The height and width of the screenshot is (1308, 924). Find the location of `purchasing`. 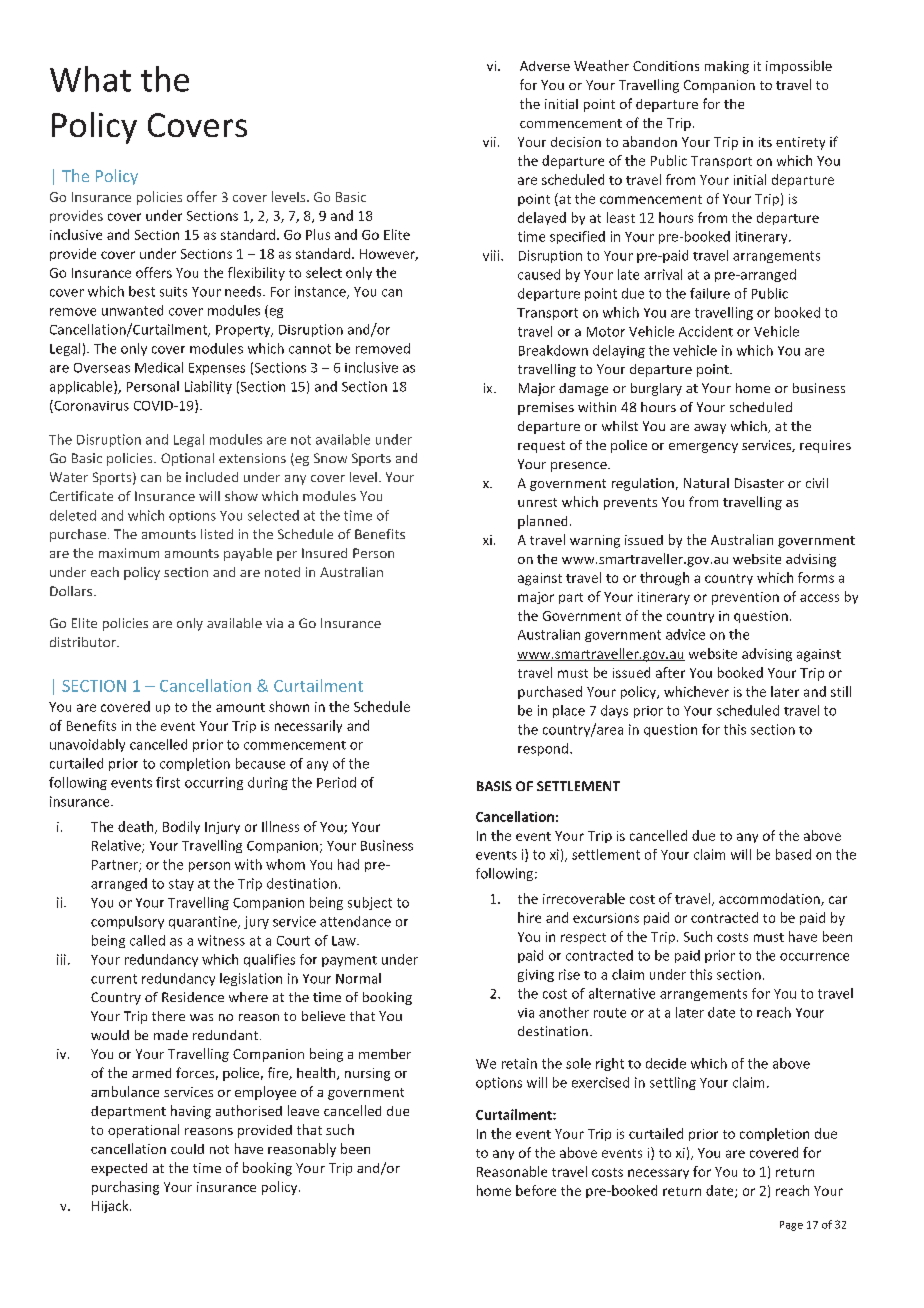

purchasing is located at coordinates (125, 1188).
